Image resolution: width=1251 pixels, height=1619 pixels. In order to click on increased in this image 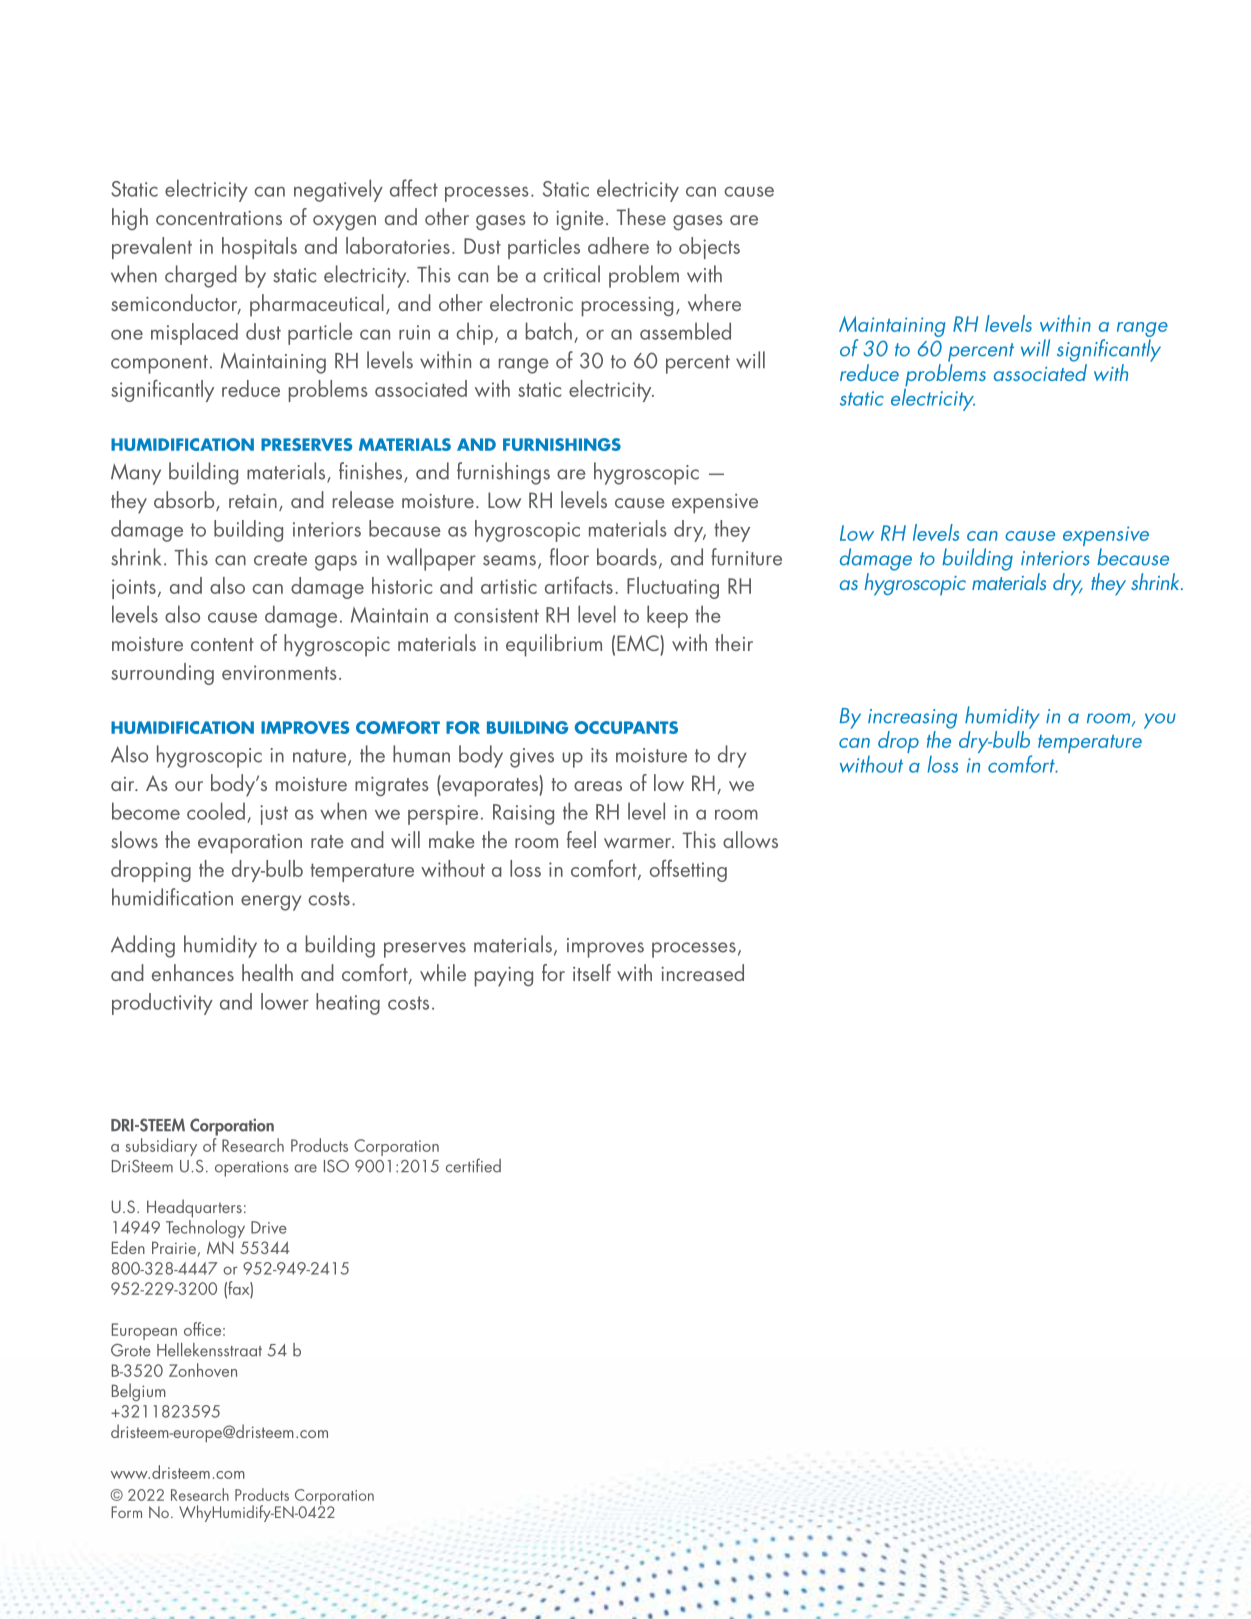, I will do `click(702, 972)`.
